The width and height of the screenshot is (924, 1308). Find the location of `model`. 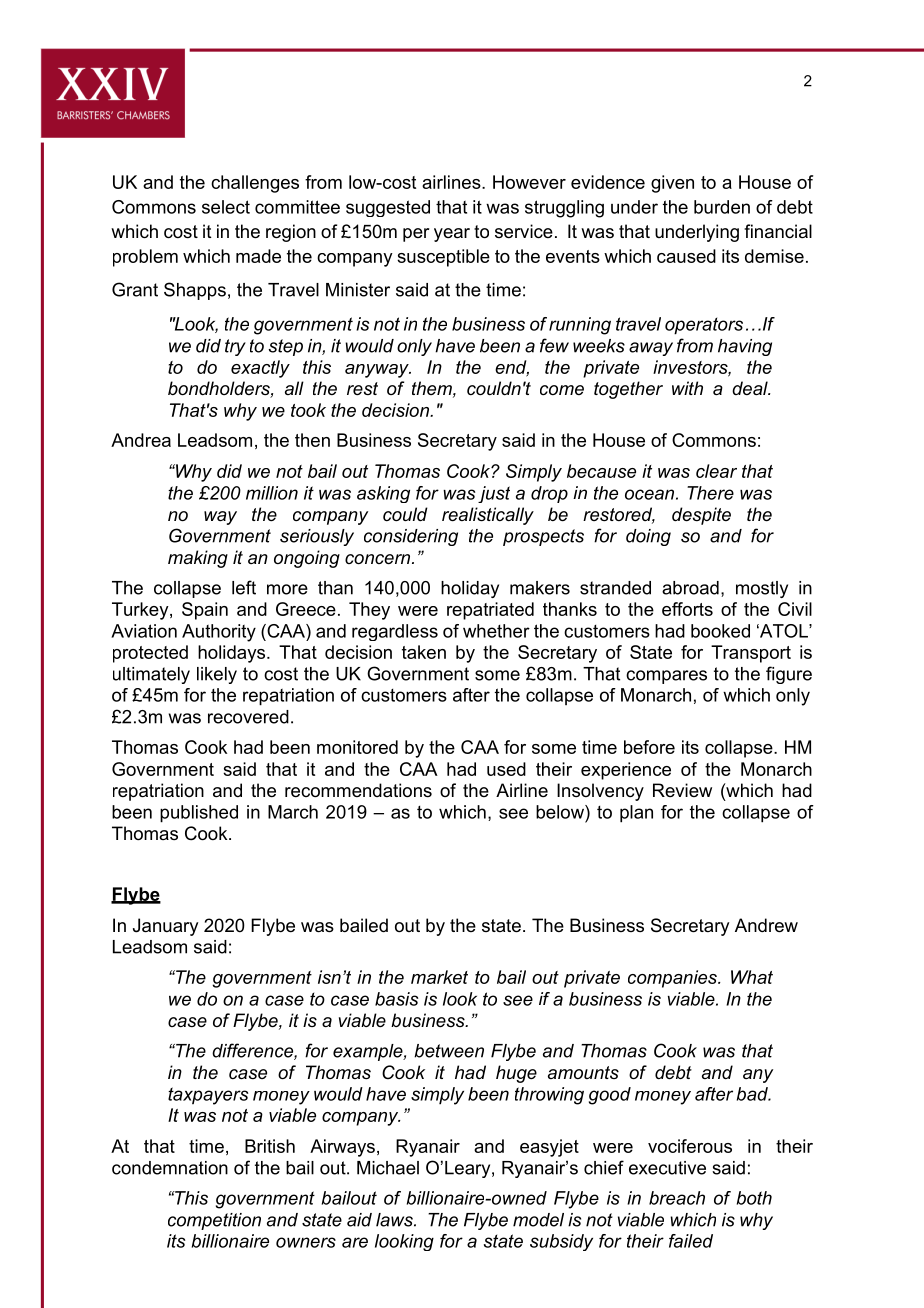

model is located at coordinates (538, 1220).
